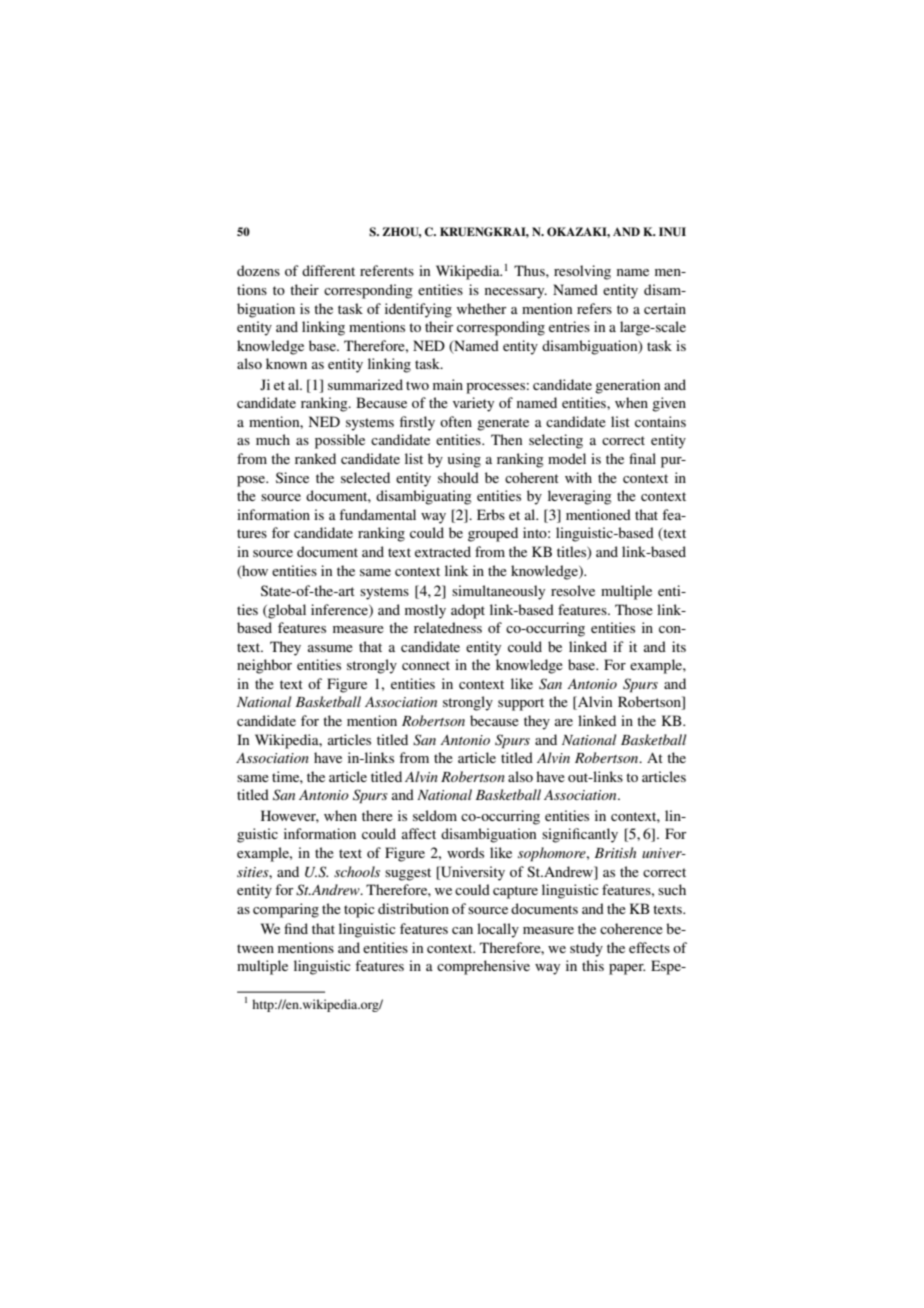 The image size is (924, 1308). I want to click on comprehensive, so click(483, 967).
